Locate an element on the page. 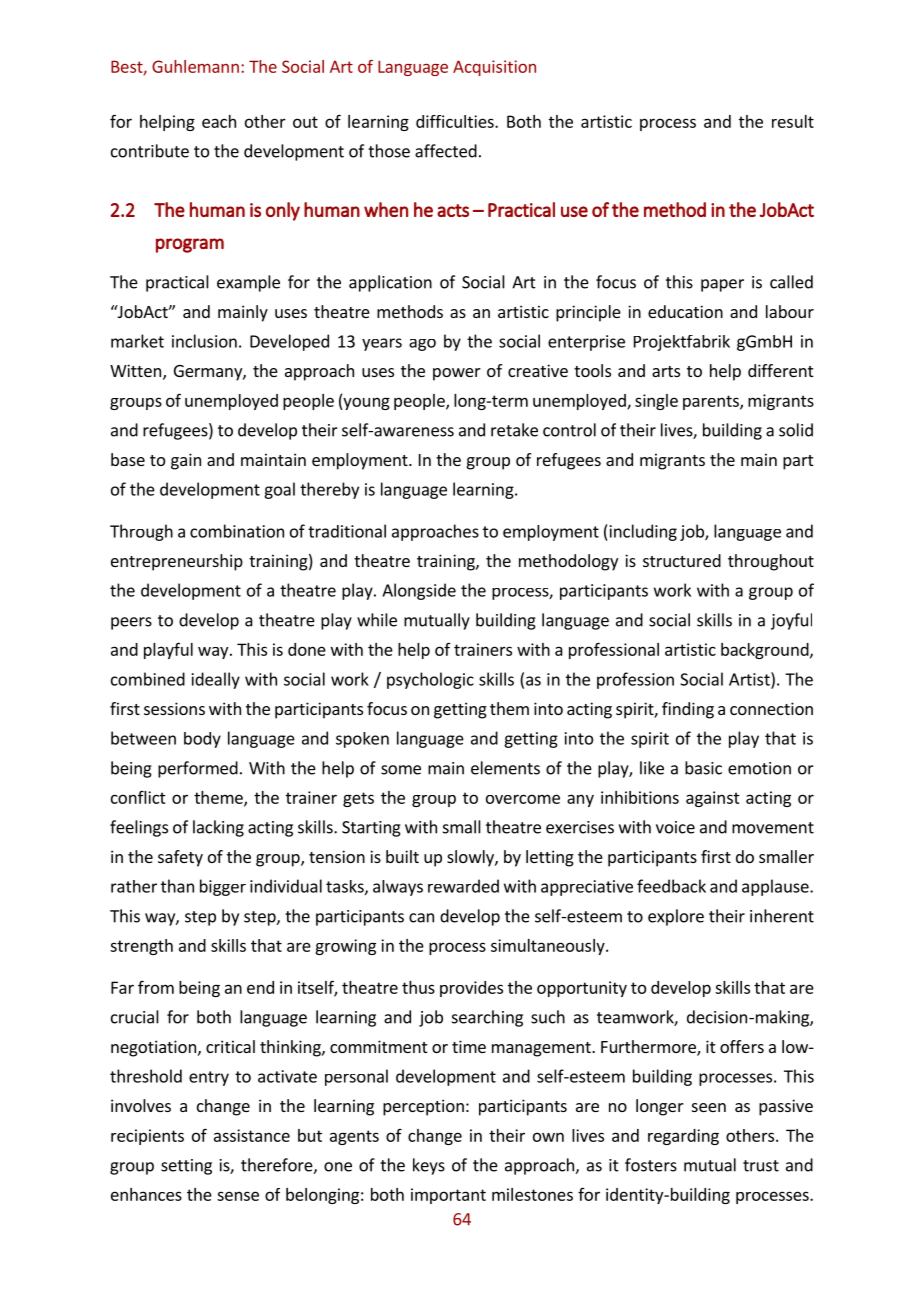 This image has height=1308, width=924. difficulties is located at coordinates (456, 121).
